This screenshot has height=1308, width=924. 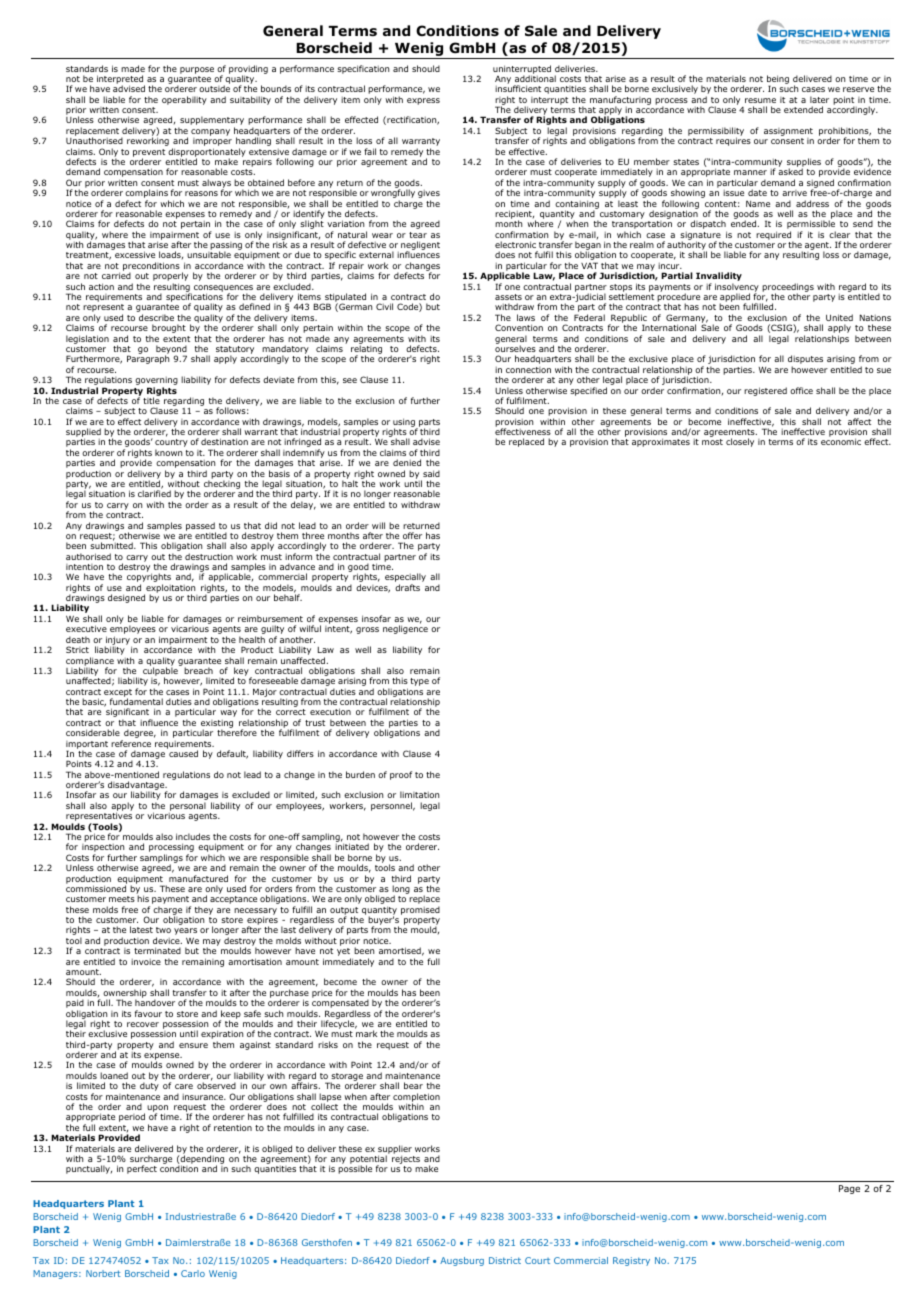 I want to click on resume, so click(x=760, y=100).
